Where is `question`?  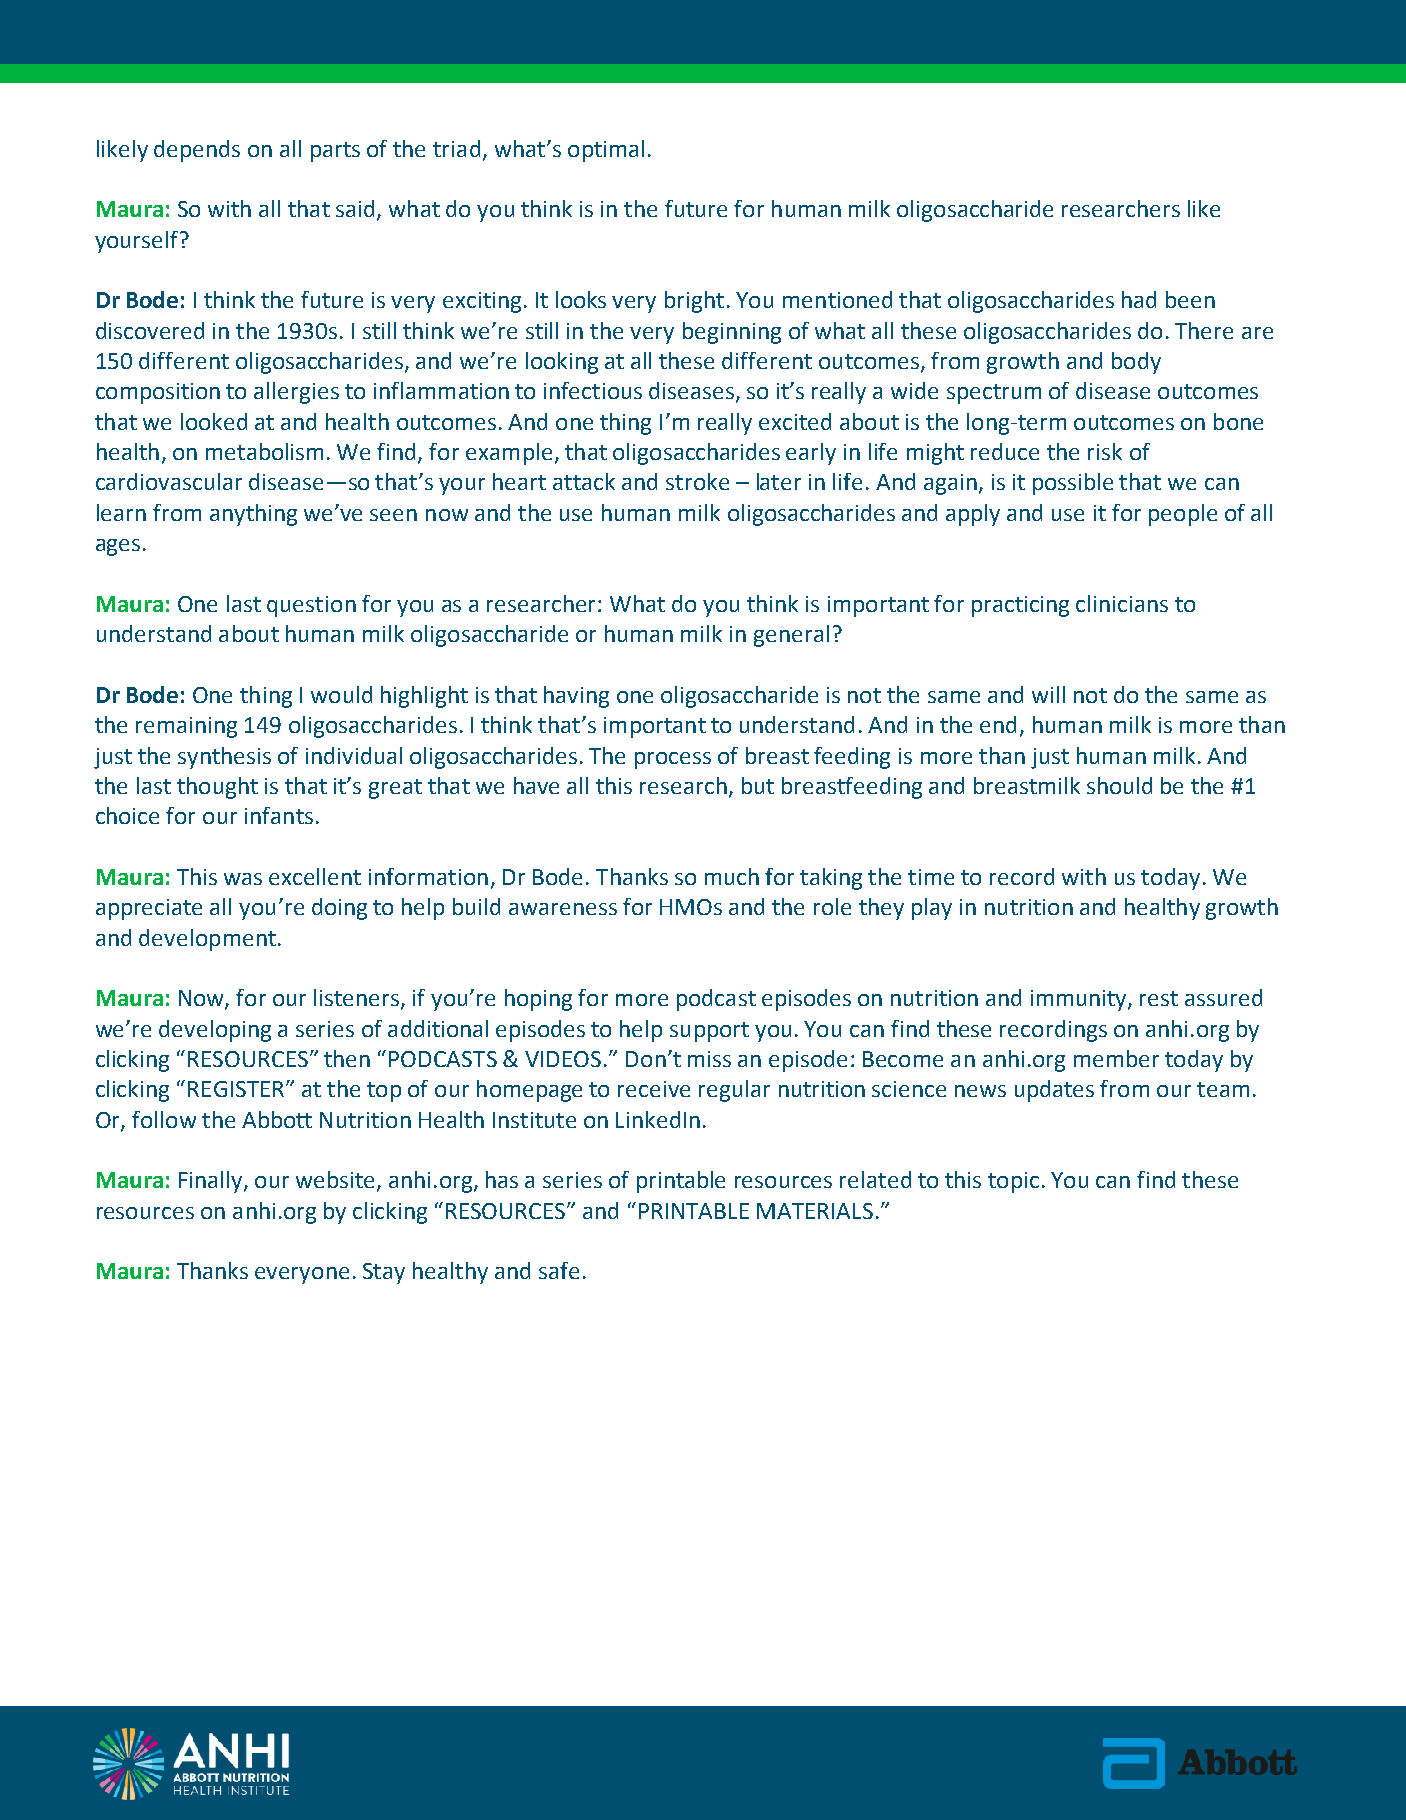
question is located at coordinates (311, 606).
